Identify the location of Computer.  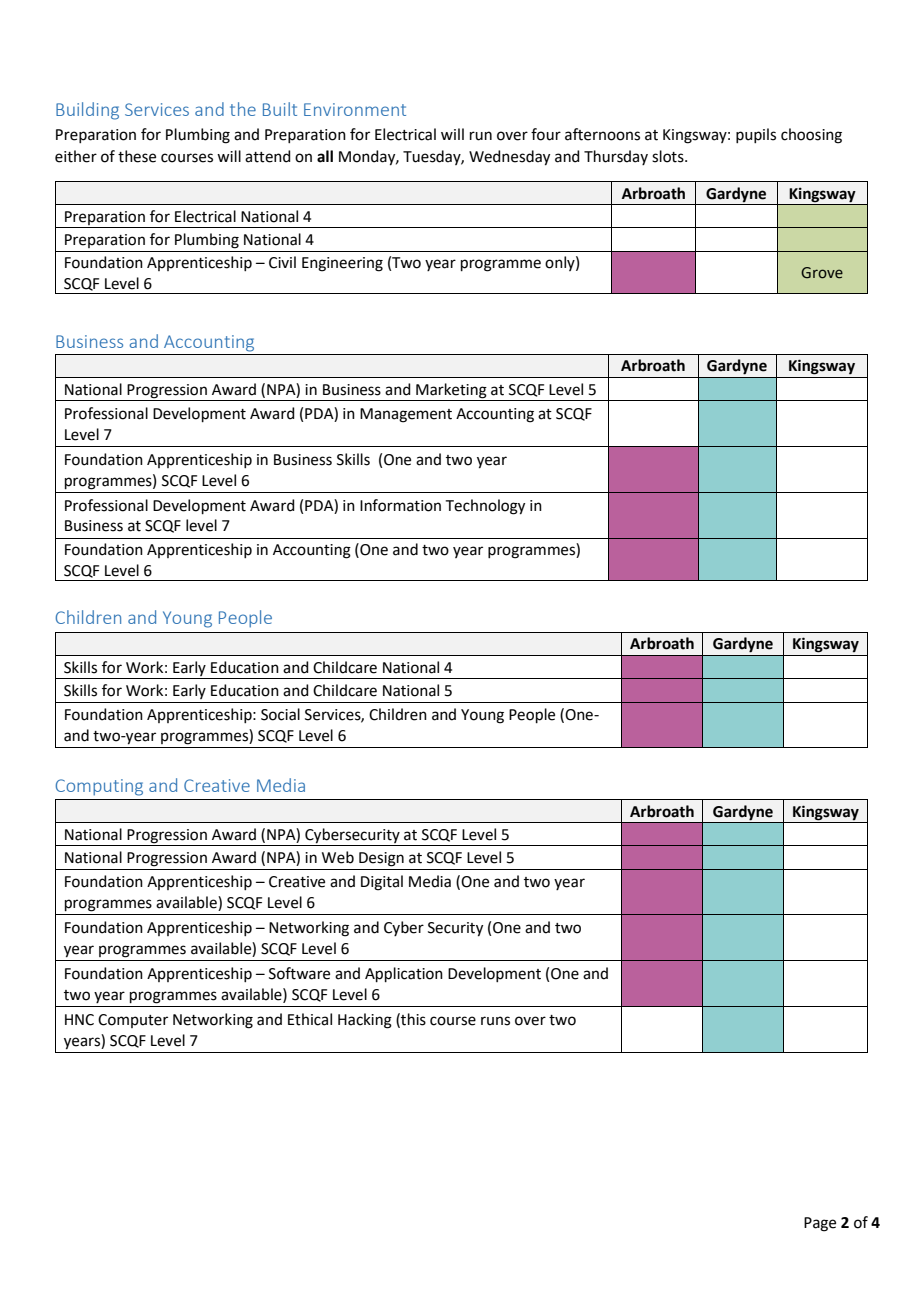
(133, 1021).
